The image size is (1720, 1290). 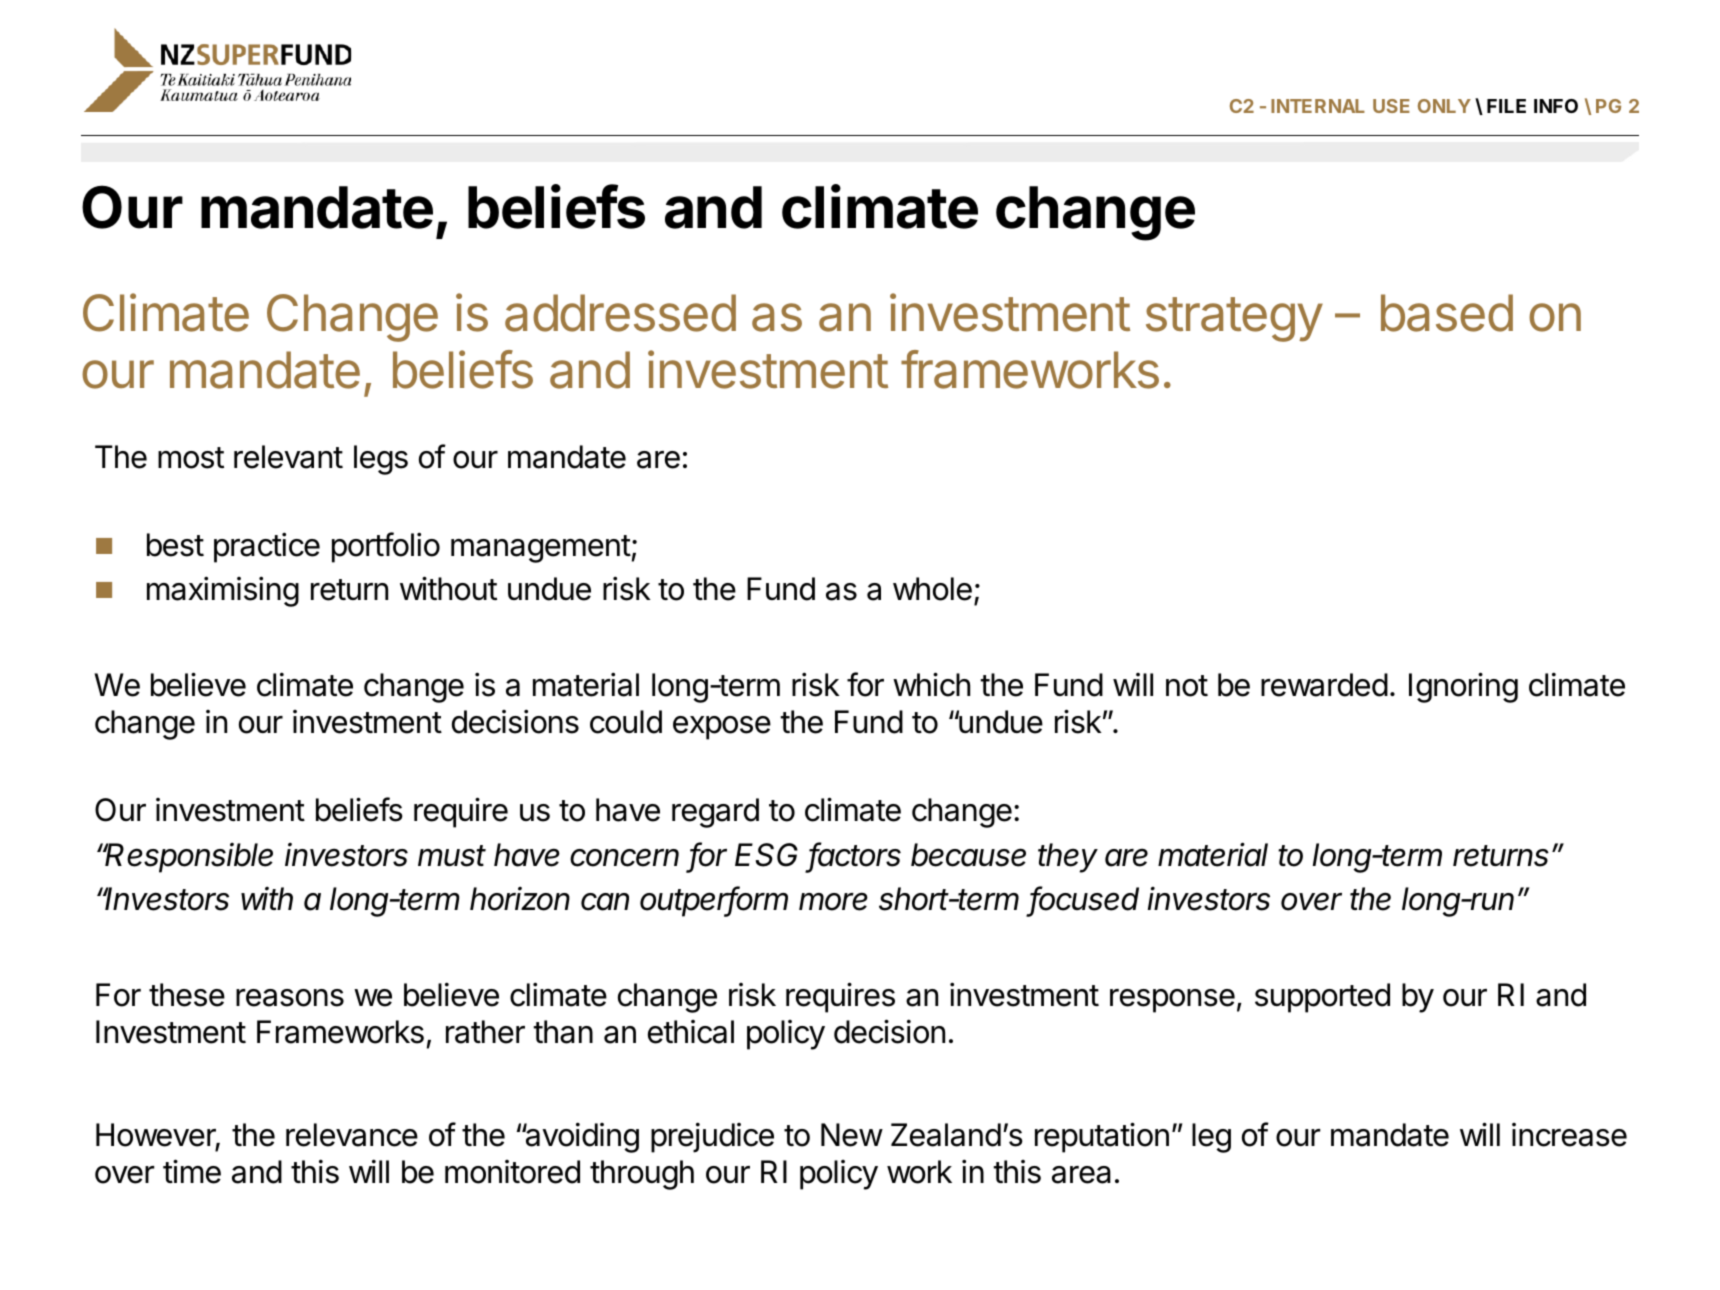 What do you see at coordinates (620, 313) in the screenshot?
I see `addressed` at bounding box center [620, 313].
